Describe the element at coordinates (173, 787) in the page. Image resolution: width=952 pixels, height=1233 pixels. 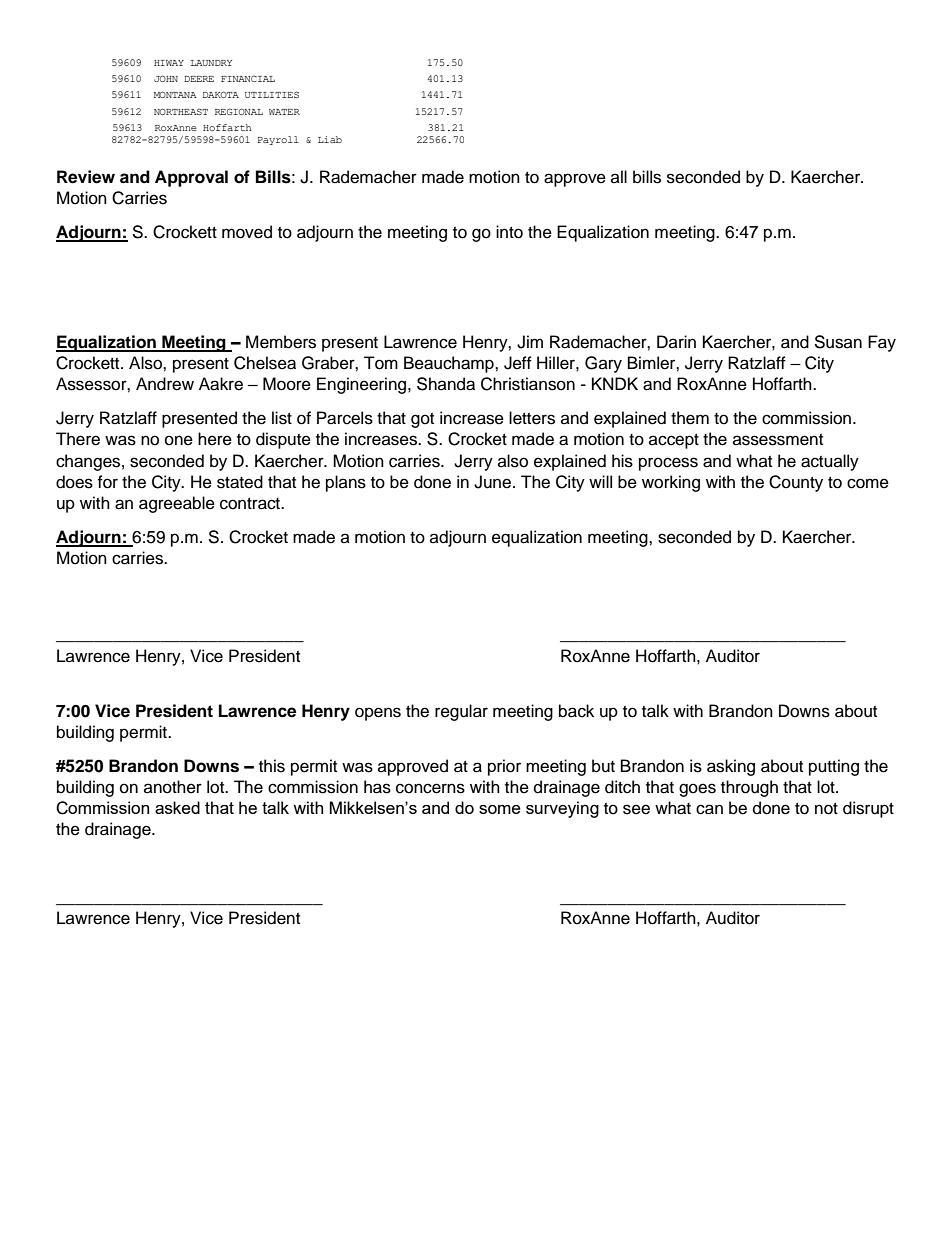
I see `another` at that location.
